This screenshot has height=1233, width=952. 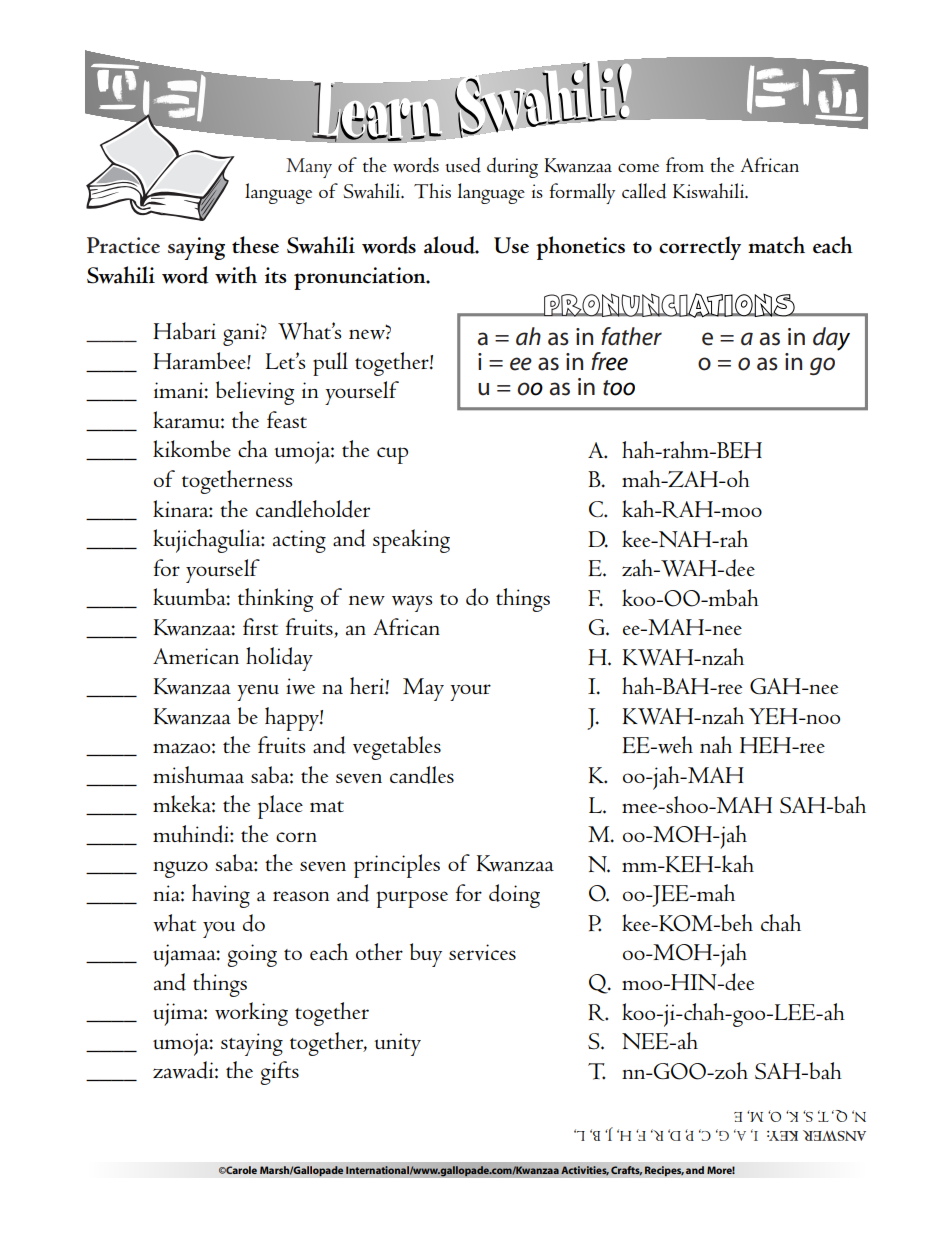 What do you see at coordinates (252, 1044) in the screenshot?
I see `staying` at bounding box center [252, 1044].
